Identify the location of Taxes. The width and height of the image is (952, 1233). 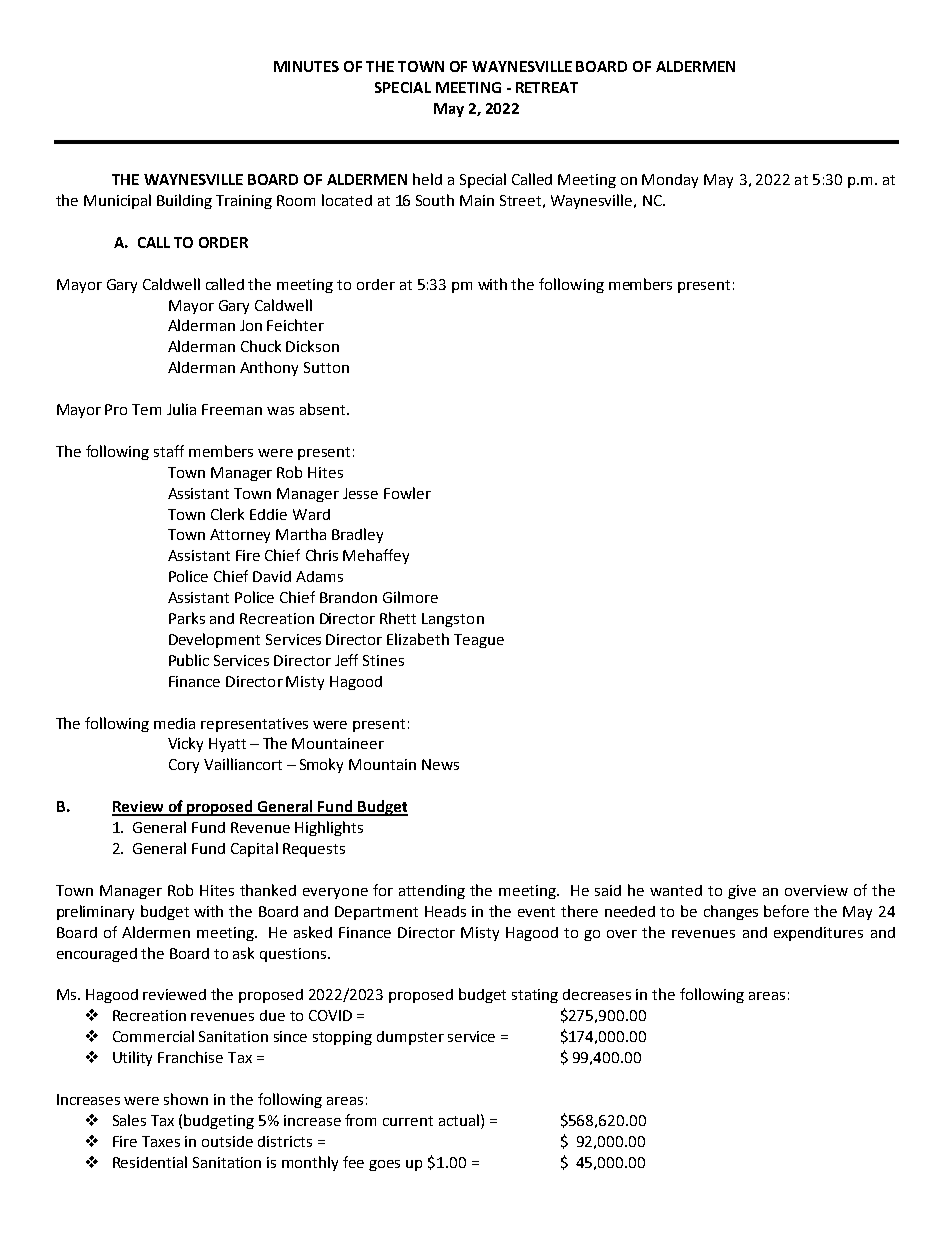
(161, 1141).
